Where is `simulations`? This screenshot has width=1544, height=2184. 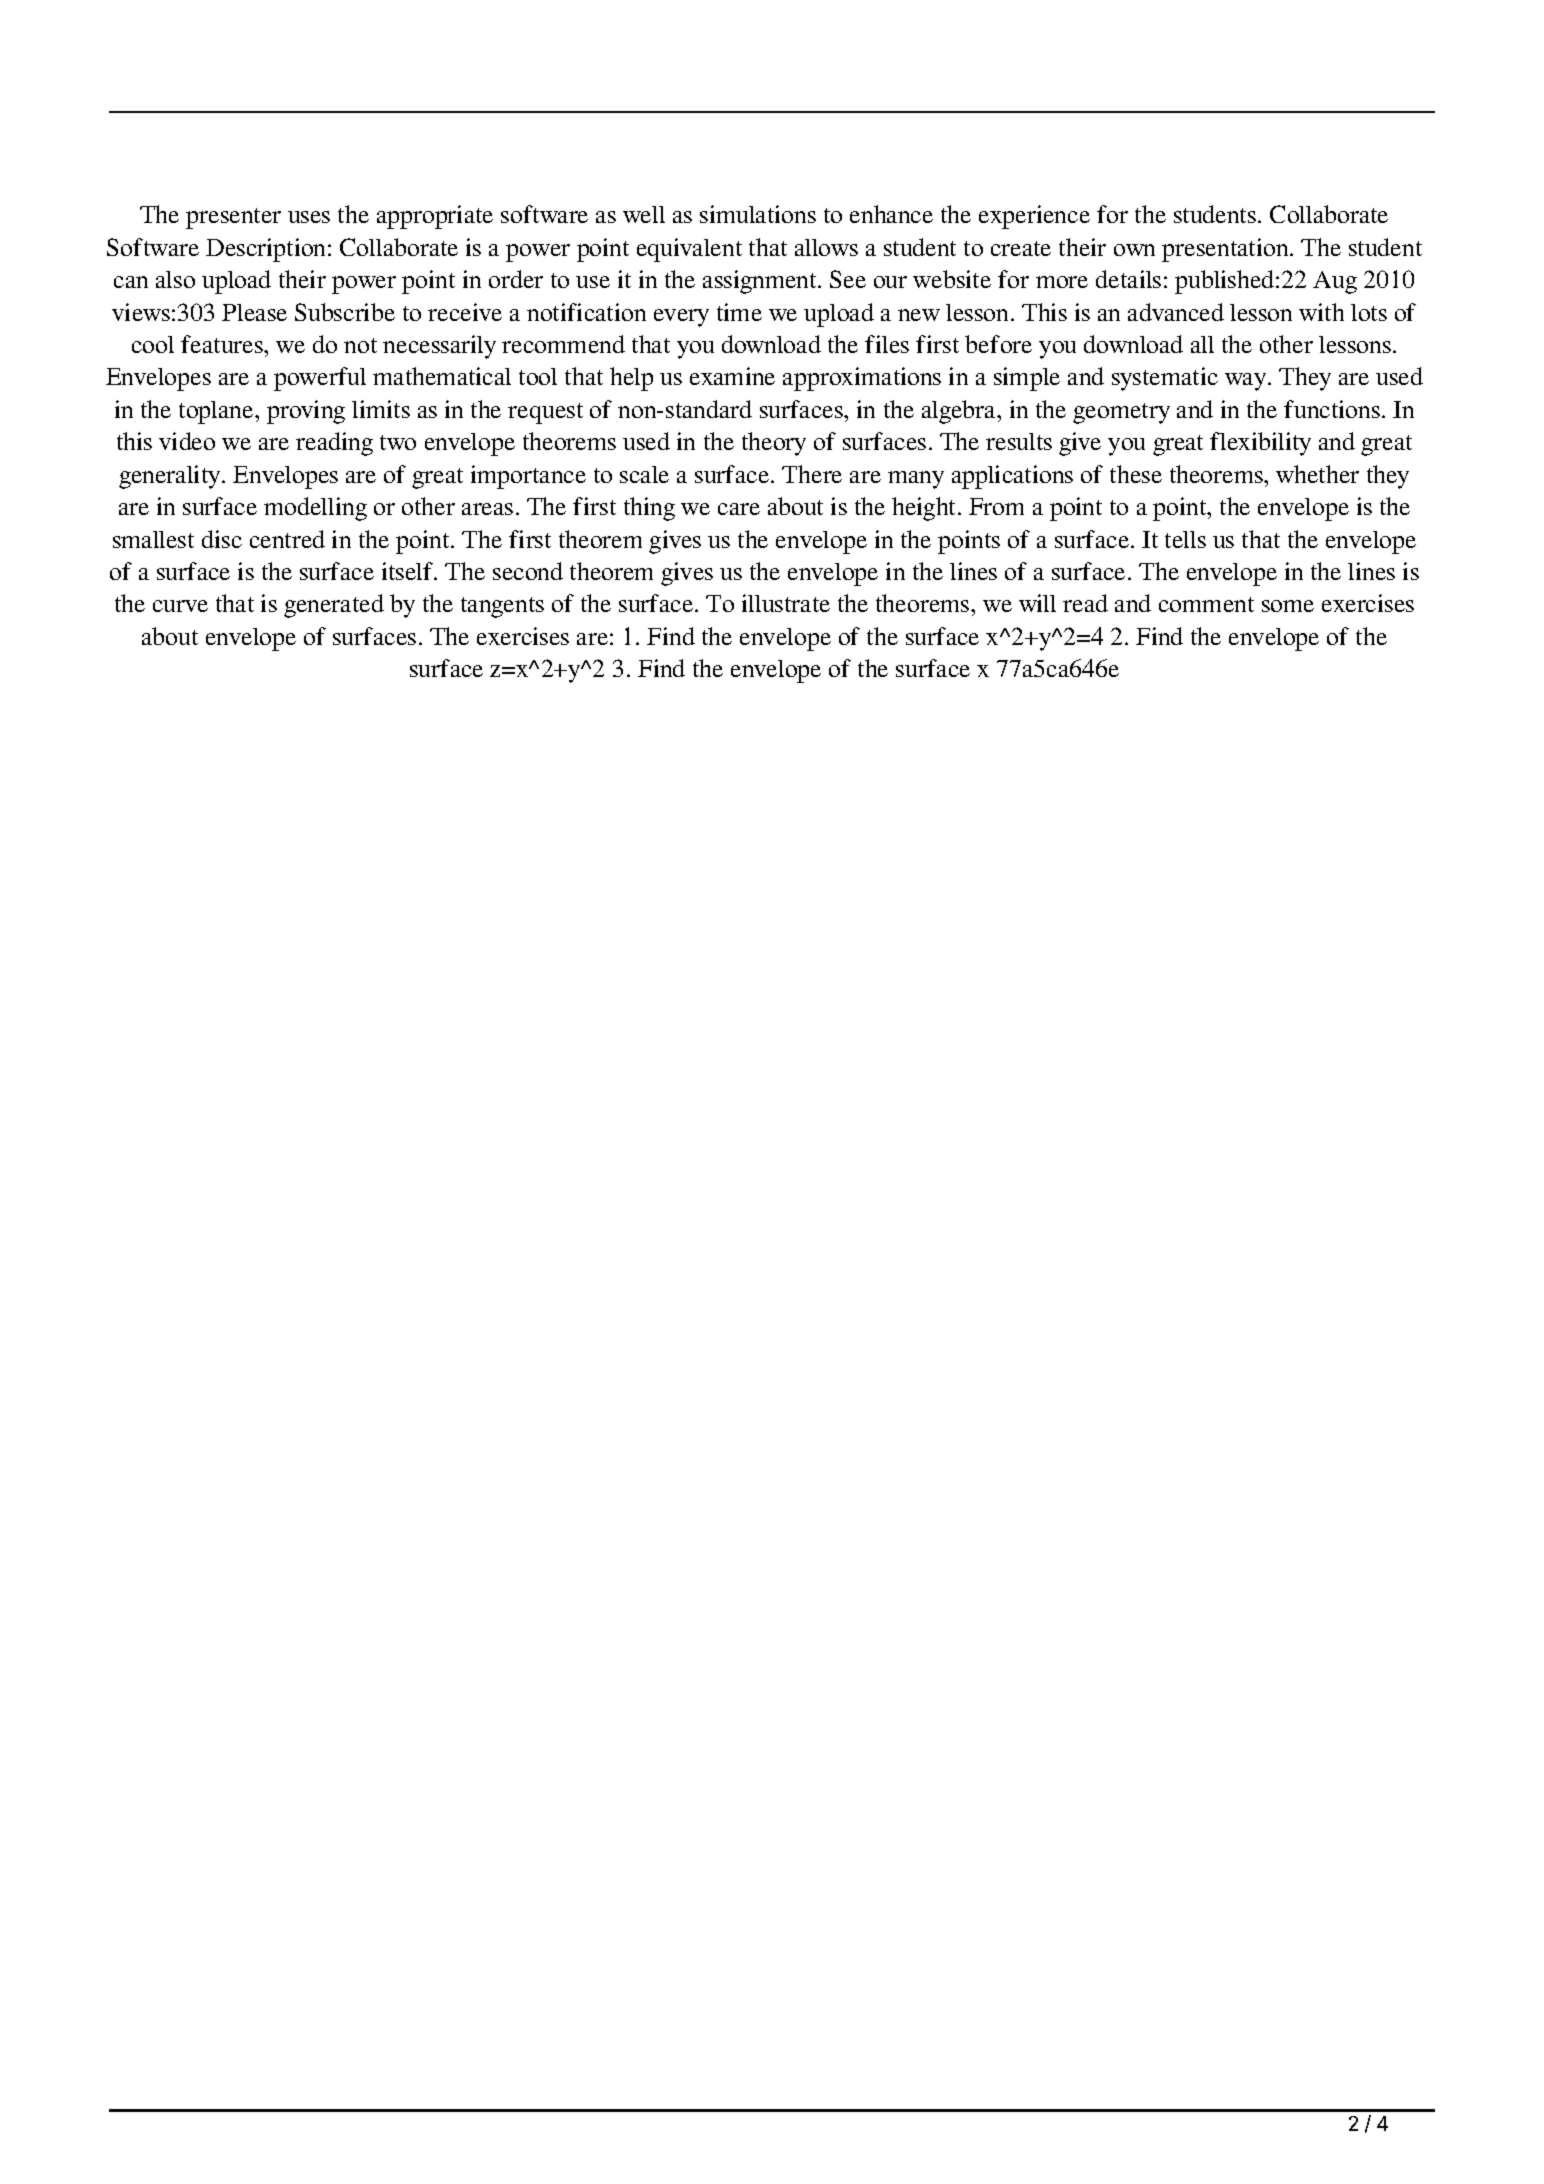
simulations is located at coordinates (758, 214).
